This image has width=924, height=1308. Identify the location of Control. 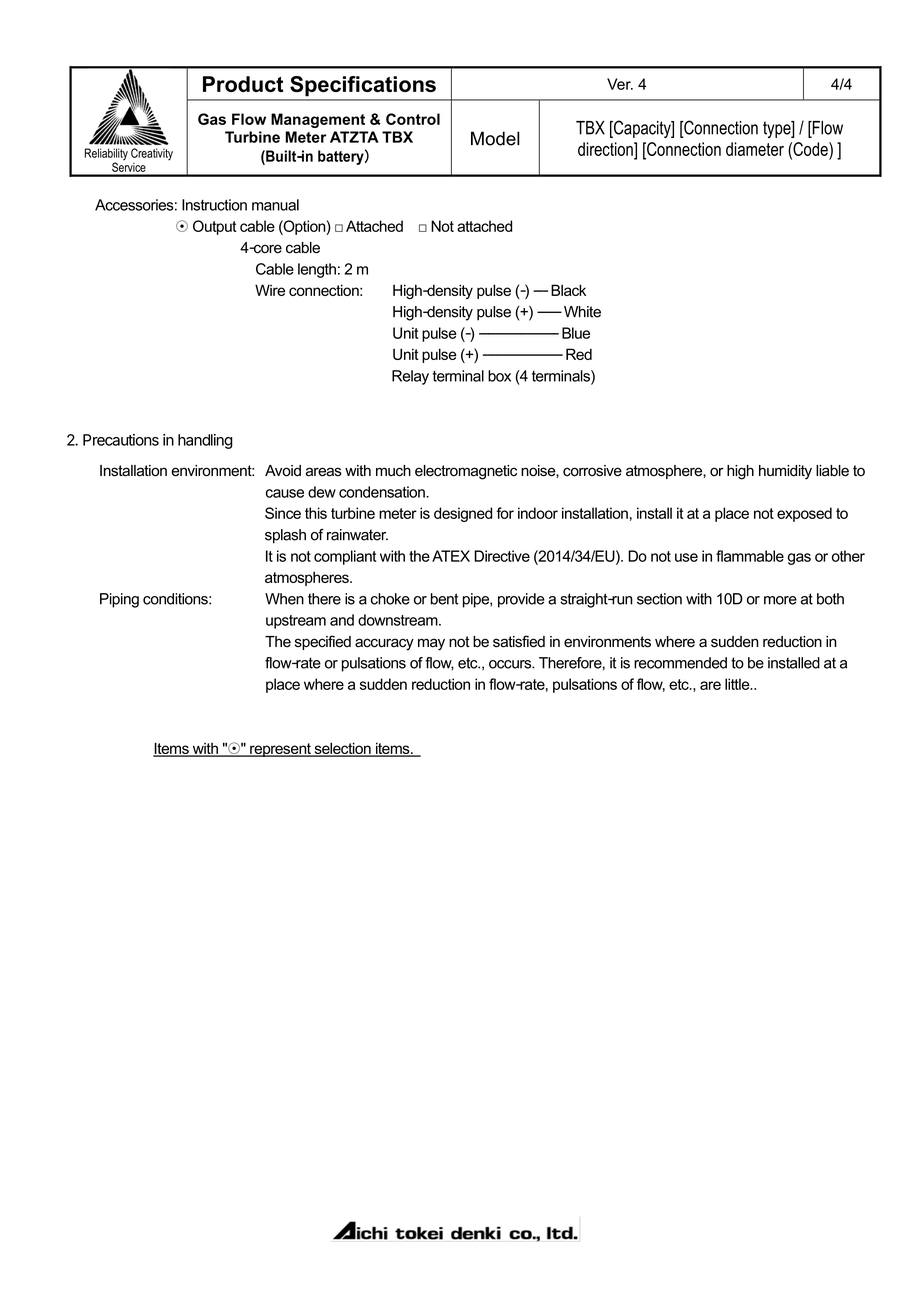
(413, 119).
